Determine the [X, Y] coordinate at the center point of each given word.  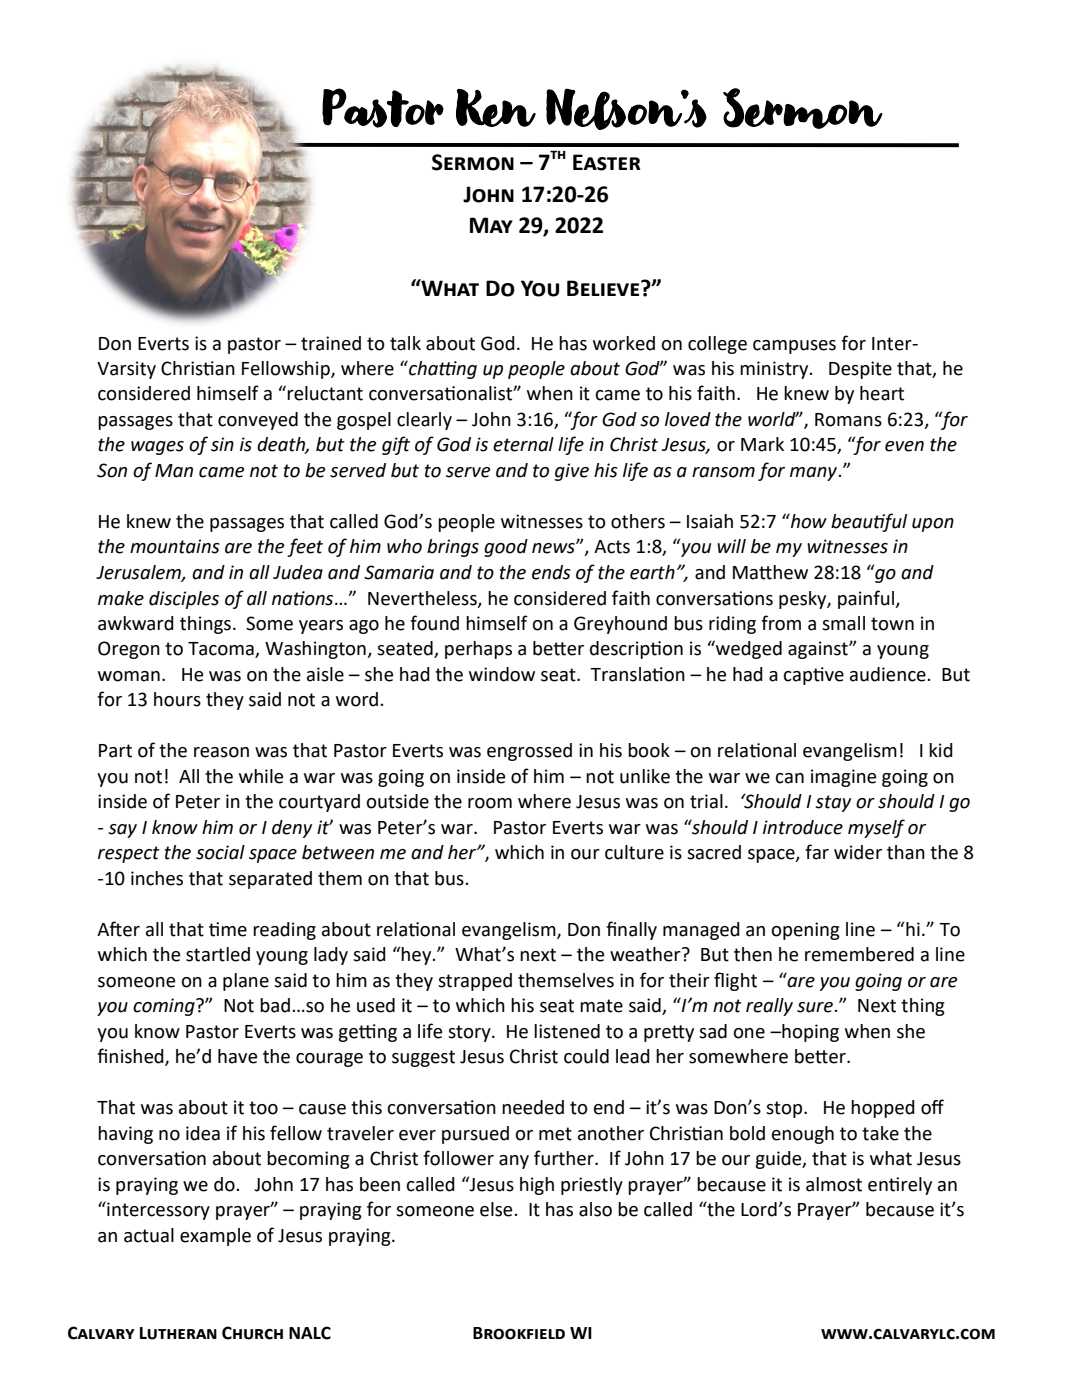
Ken [496, 108]
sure [816, 1007]
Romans [848, 420]
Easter [607, 162]
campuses [794, 347]
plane [246, 982]
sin [222, 444]
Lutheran [178, 1333]
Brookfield [519, 1333]
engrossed [529, 752]
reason [221, 752]
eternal [523, 444]
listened [567, 1031]
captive [814, 676]
